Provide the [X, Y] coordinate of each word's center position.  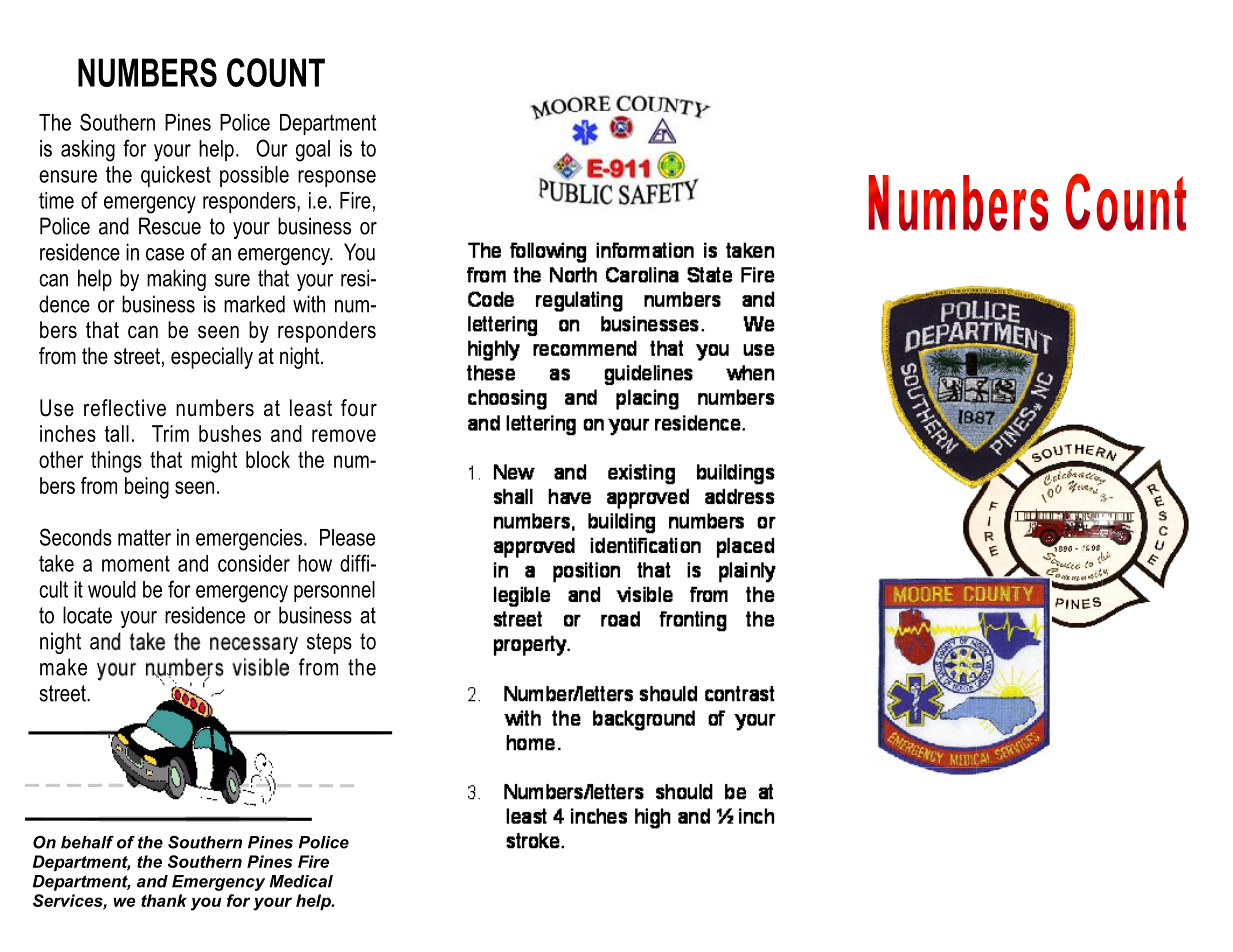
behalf [87, 842]
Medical [301, 881]
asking [88, 151]
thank [164, 900]
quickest [176, 176]
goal [313, 151]
